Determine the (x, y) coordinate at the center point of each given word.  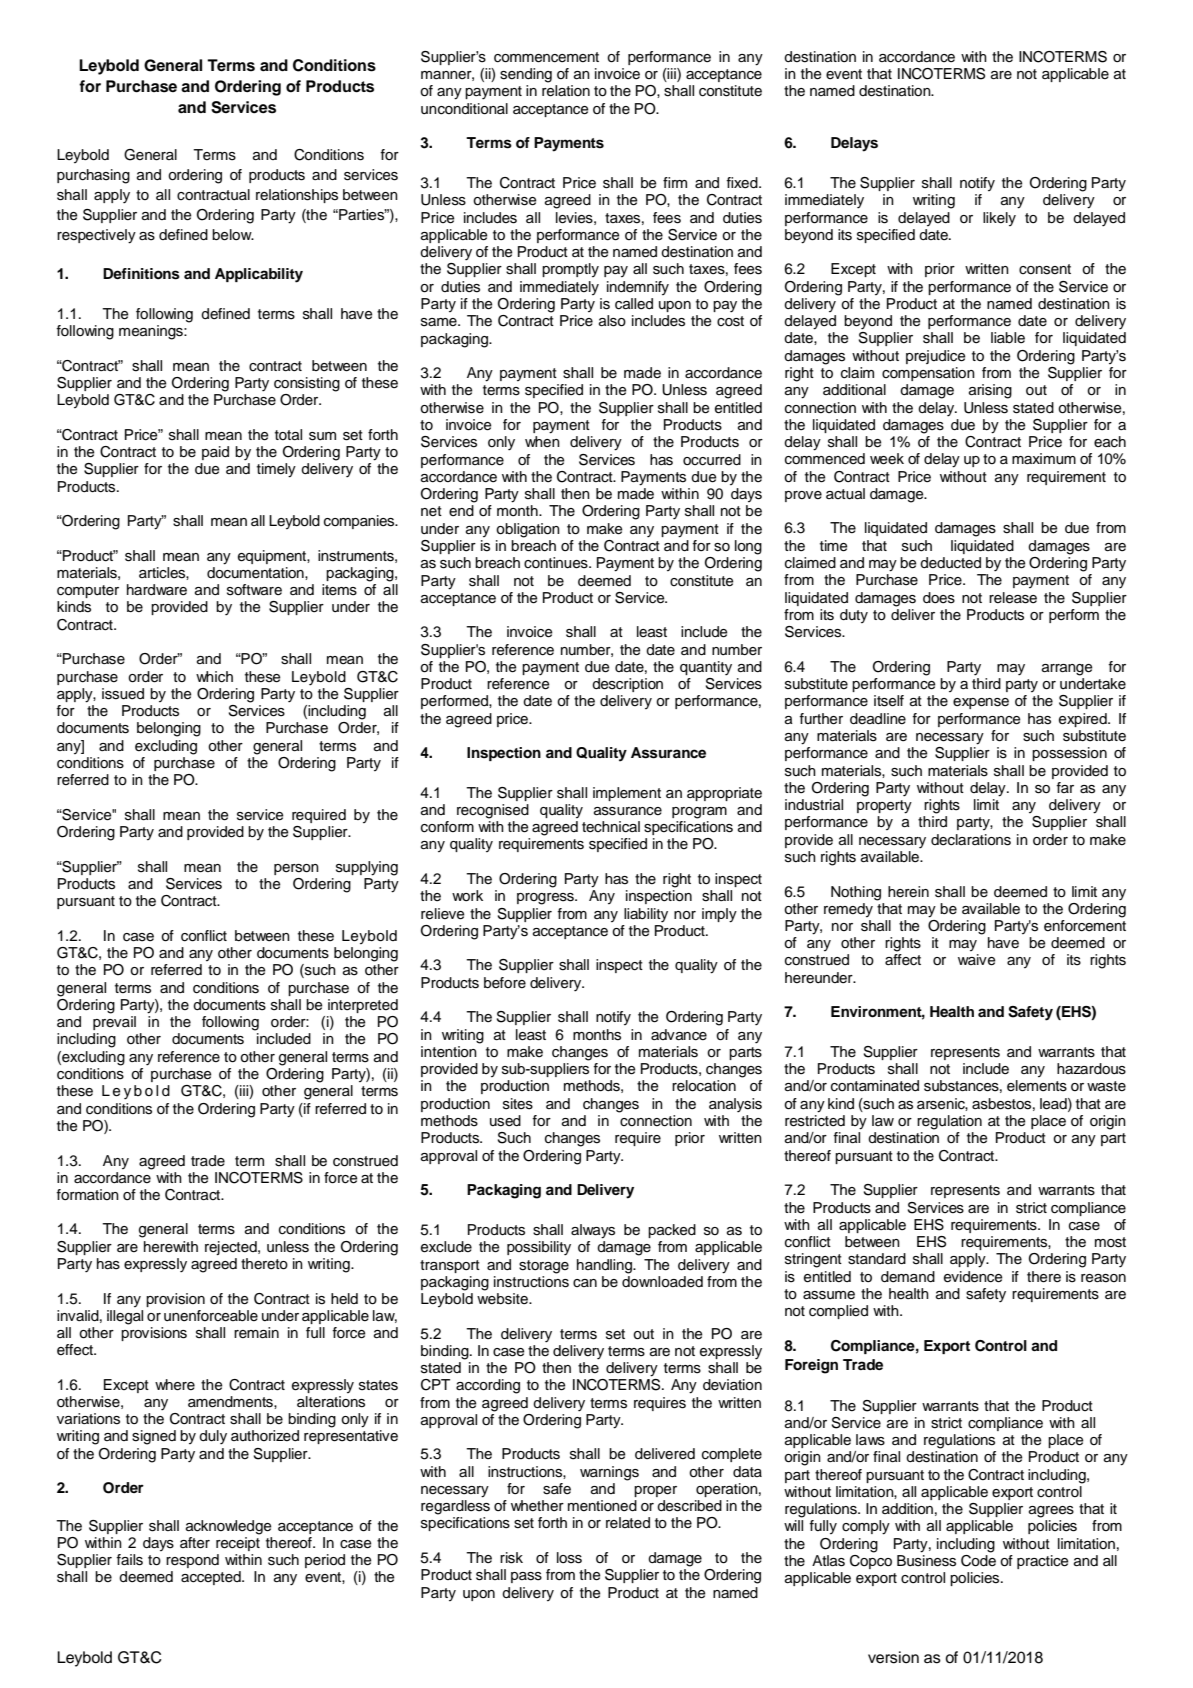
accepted (212, 1578)
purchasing (93, 176)
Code (978, 1559)
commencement (546, 57)
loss (569, 1558)
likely (999, 219)
